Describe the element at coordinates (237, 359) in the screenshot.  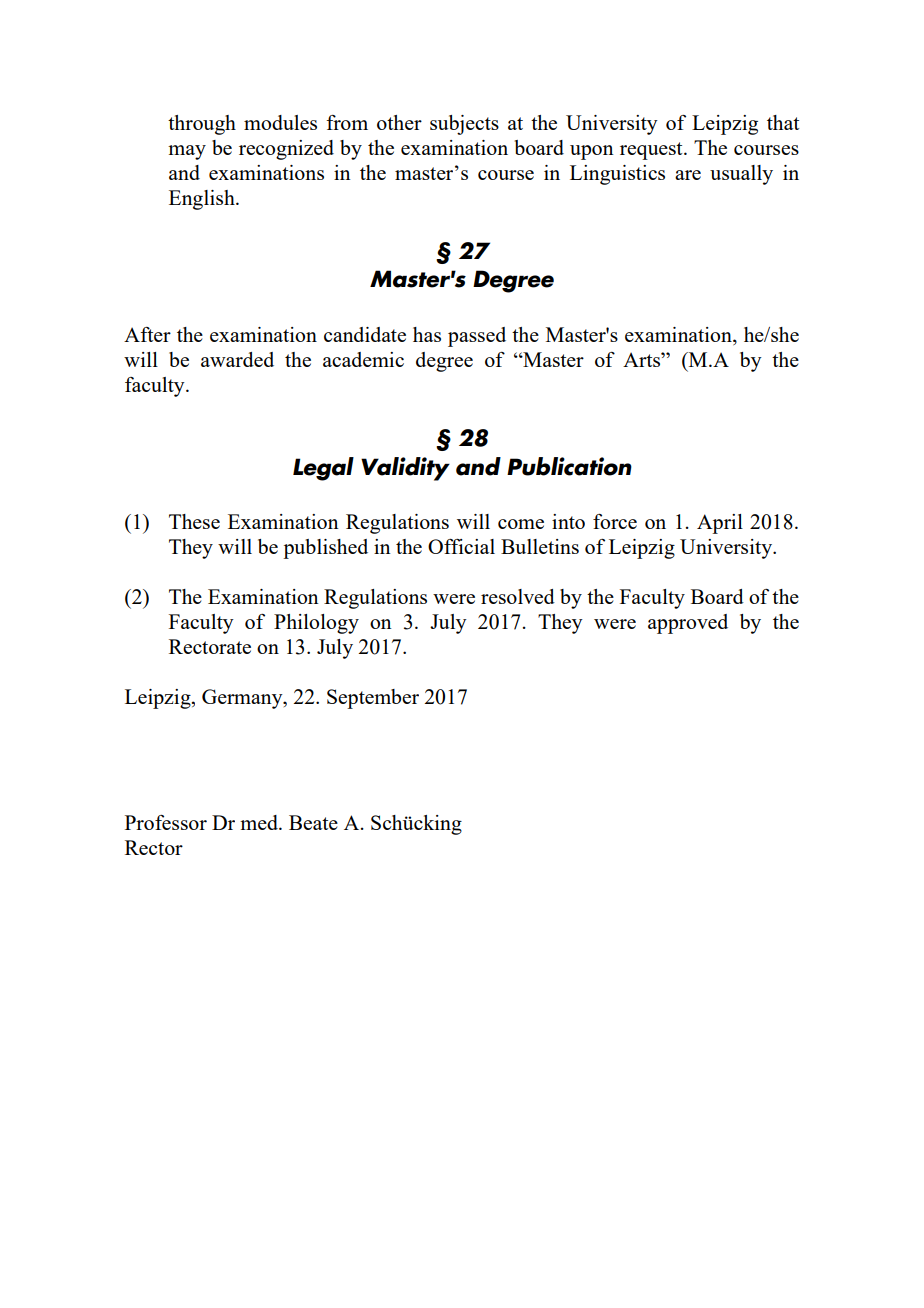
I see `awarded` at that location.
